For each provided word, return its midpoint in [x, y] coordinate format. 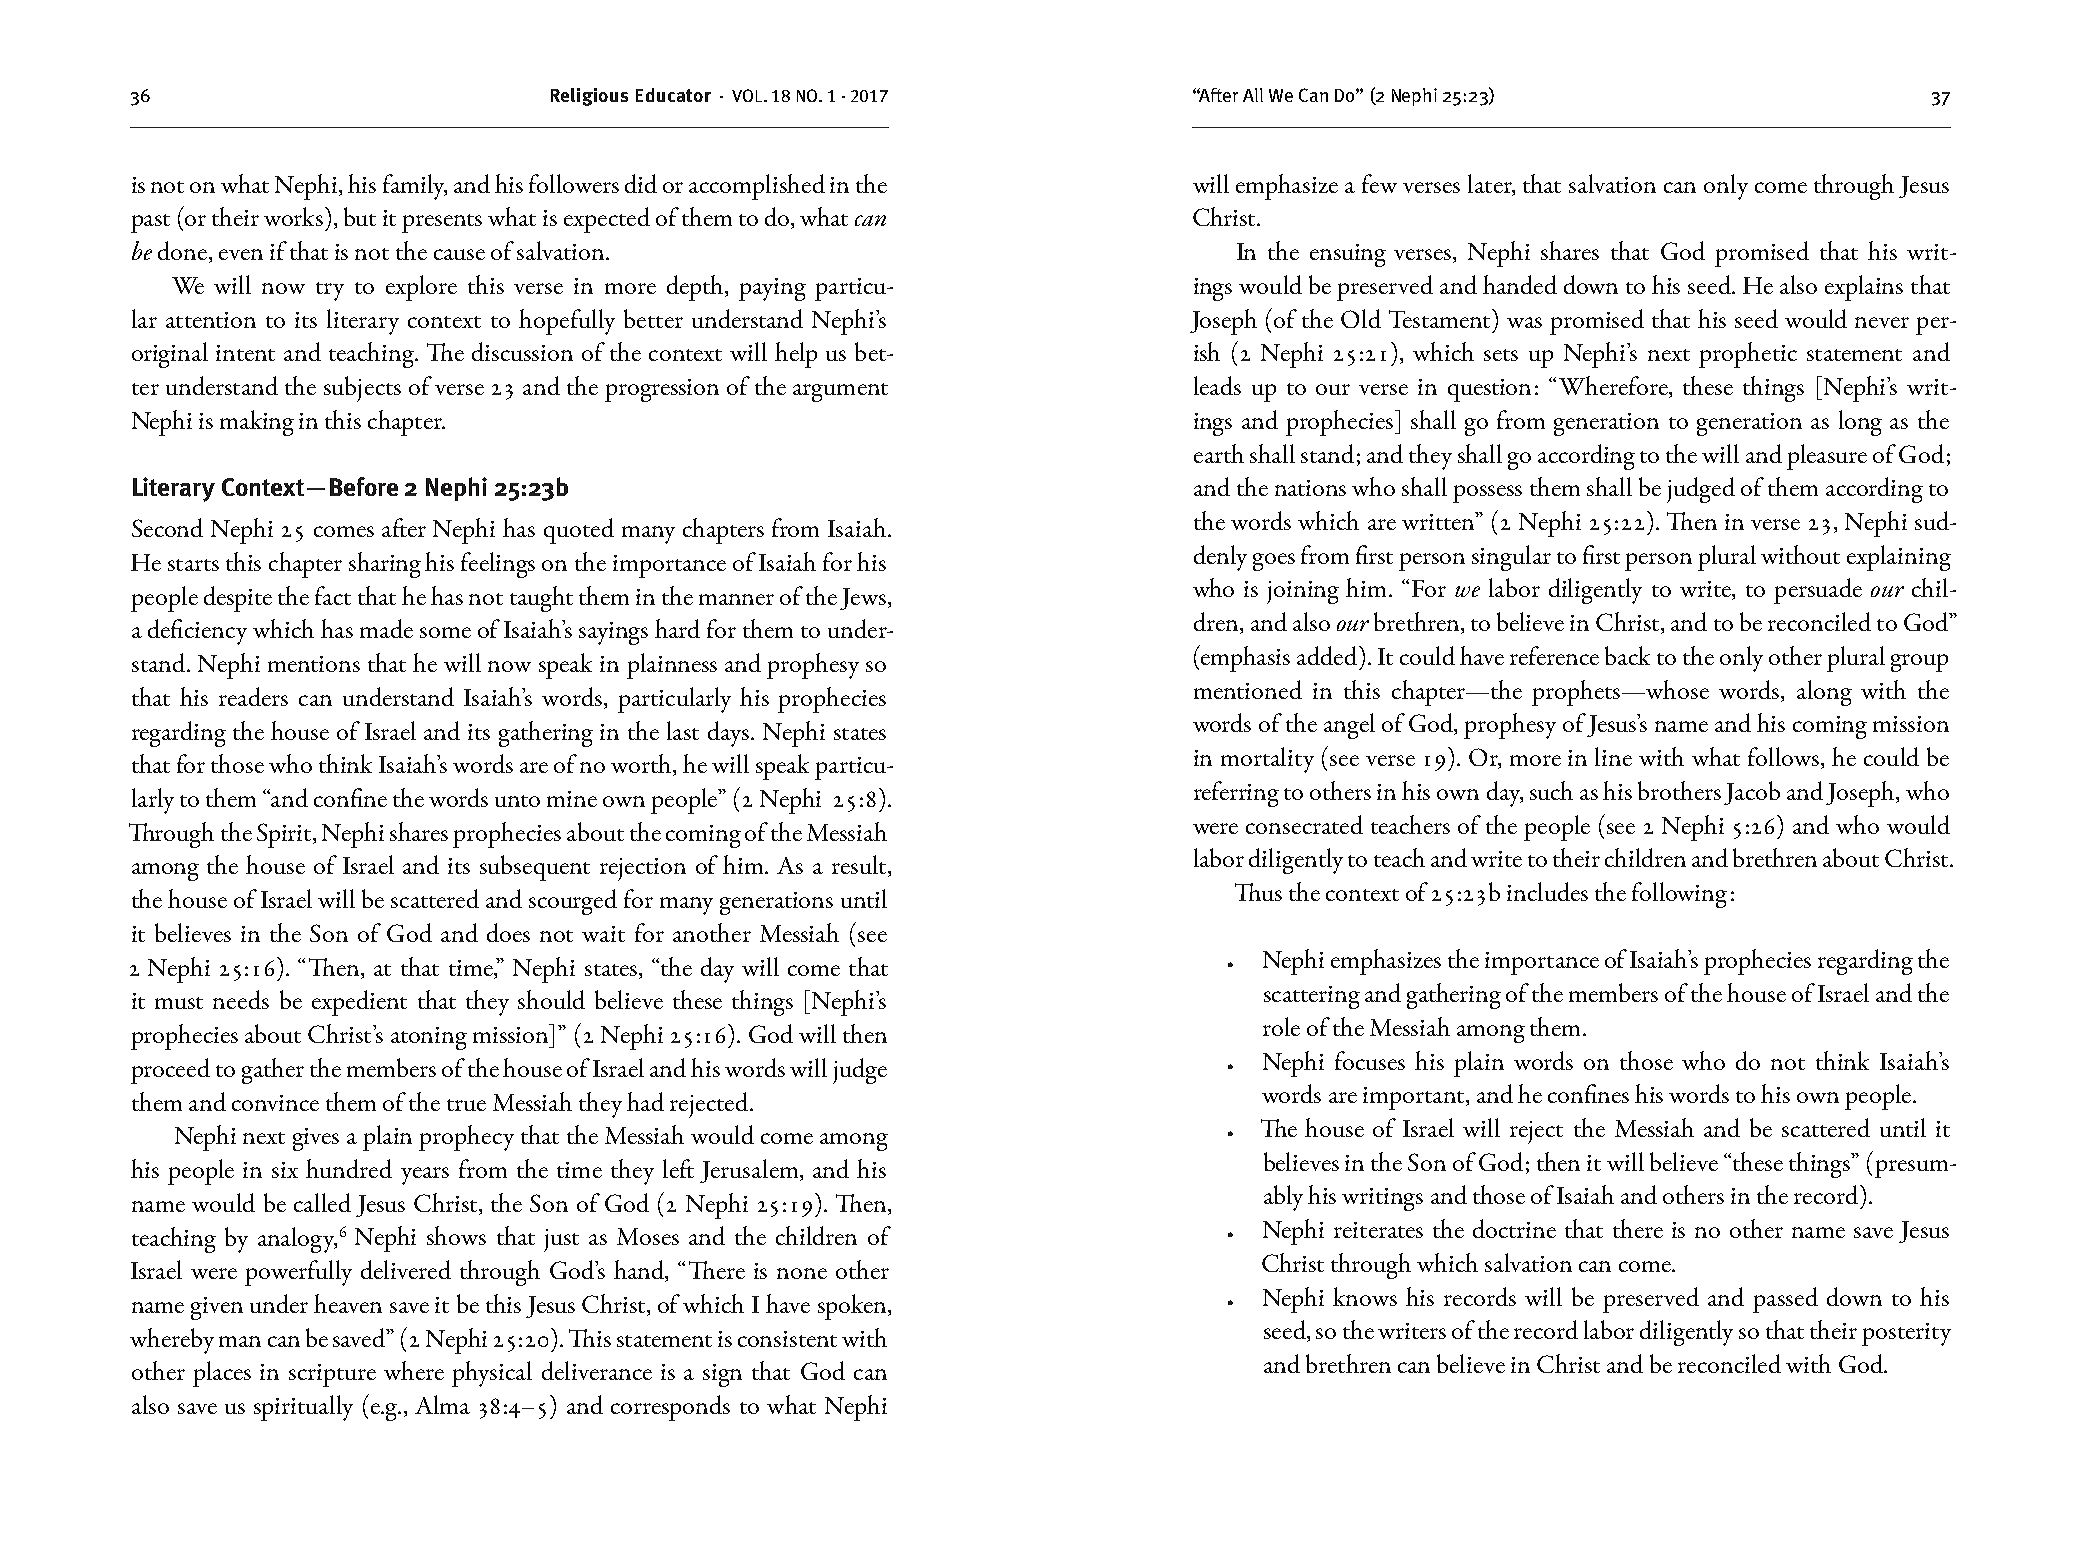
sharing [385, 565]
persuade [1818, 591]
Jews [864, 599]
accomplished [757, 187]
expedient [359, 1003]
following [1679, 895]
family [415, 187]
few [1379, 183]
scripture [332, 1375]
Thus [1258, 892]
